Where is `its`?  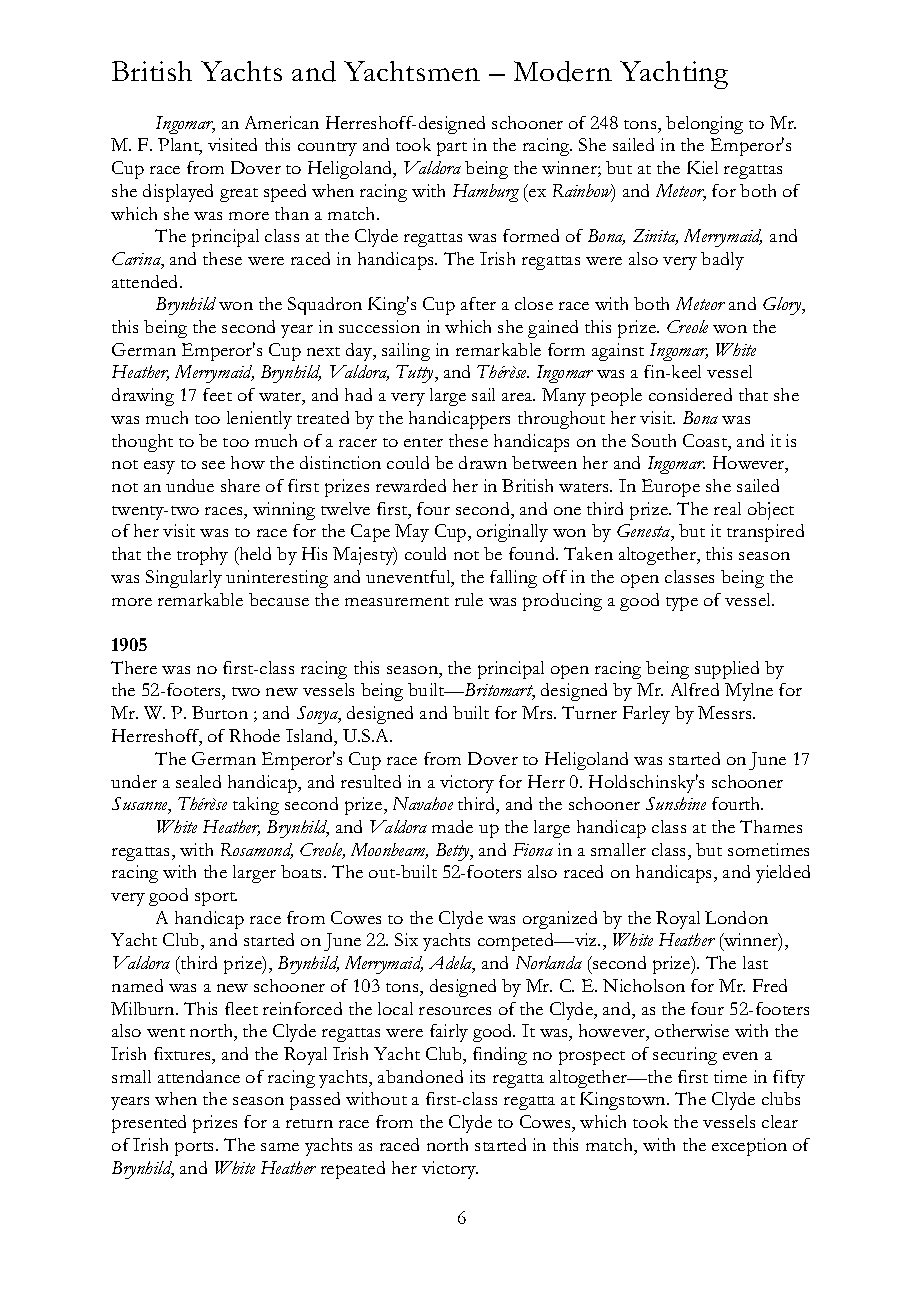
its is located at coordinates (477, 1076).
